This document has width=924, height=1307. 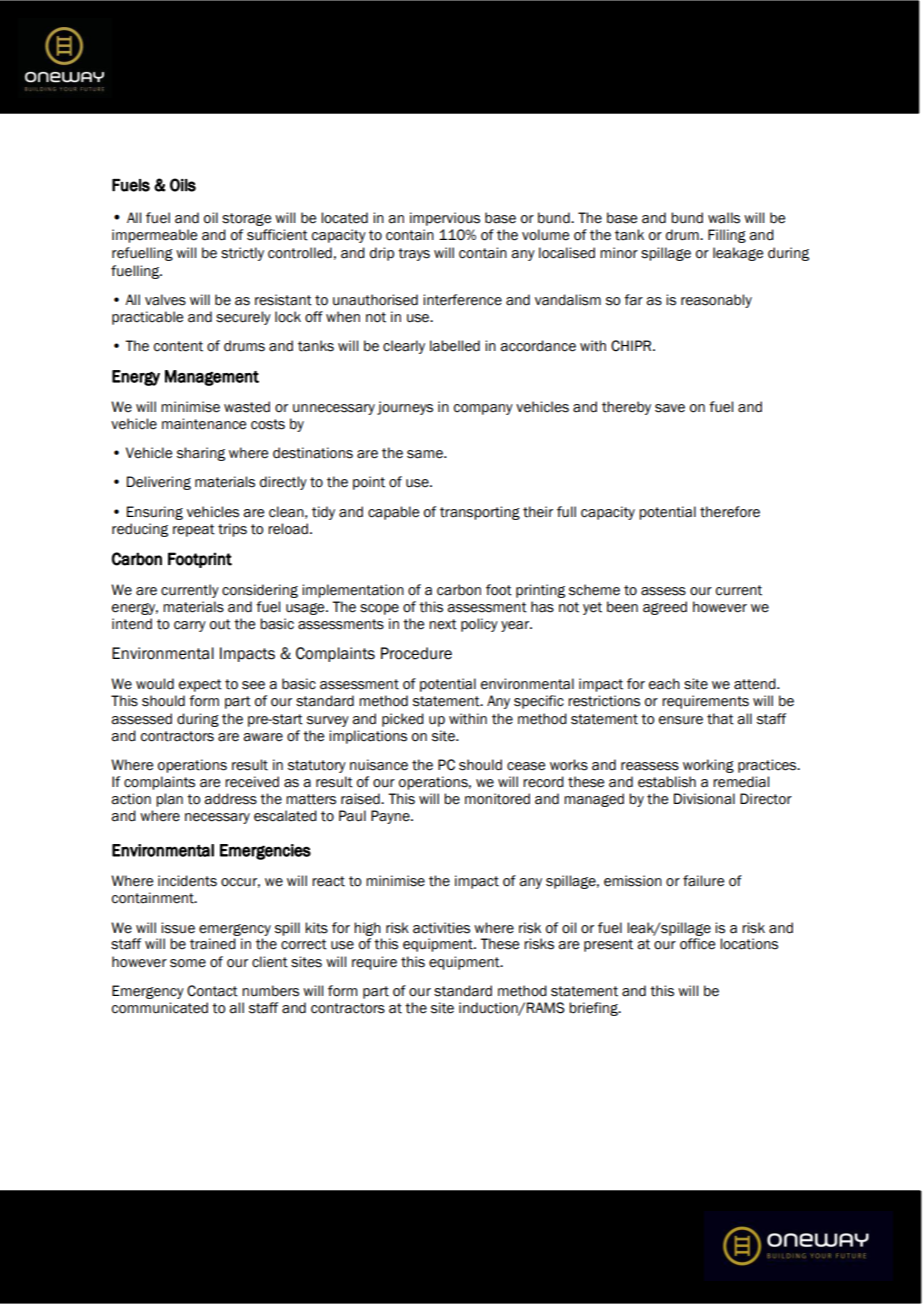 What do you see at coordinates (665, 608) in the document?
I see `agreed` at bounding box center [665, 608].
